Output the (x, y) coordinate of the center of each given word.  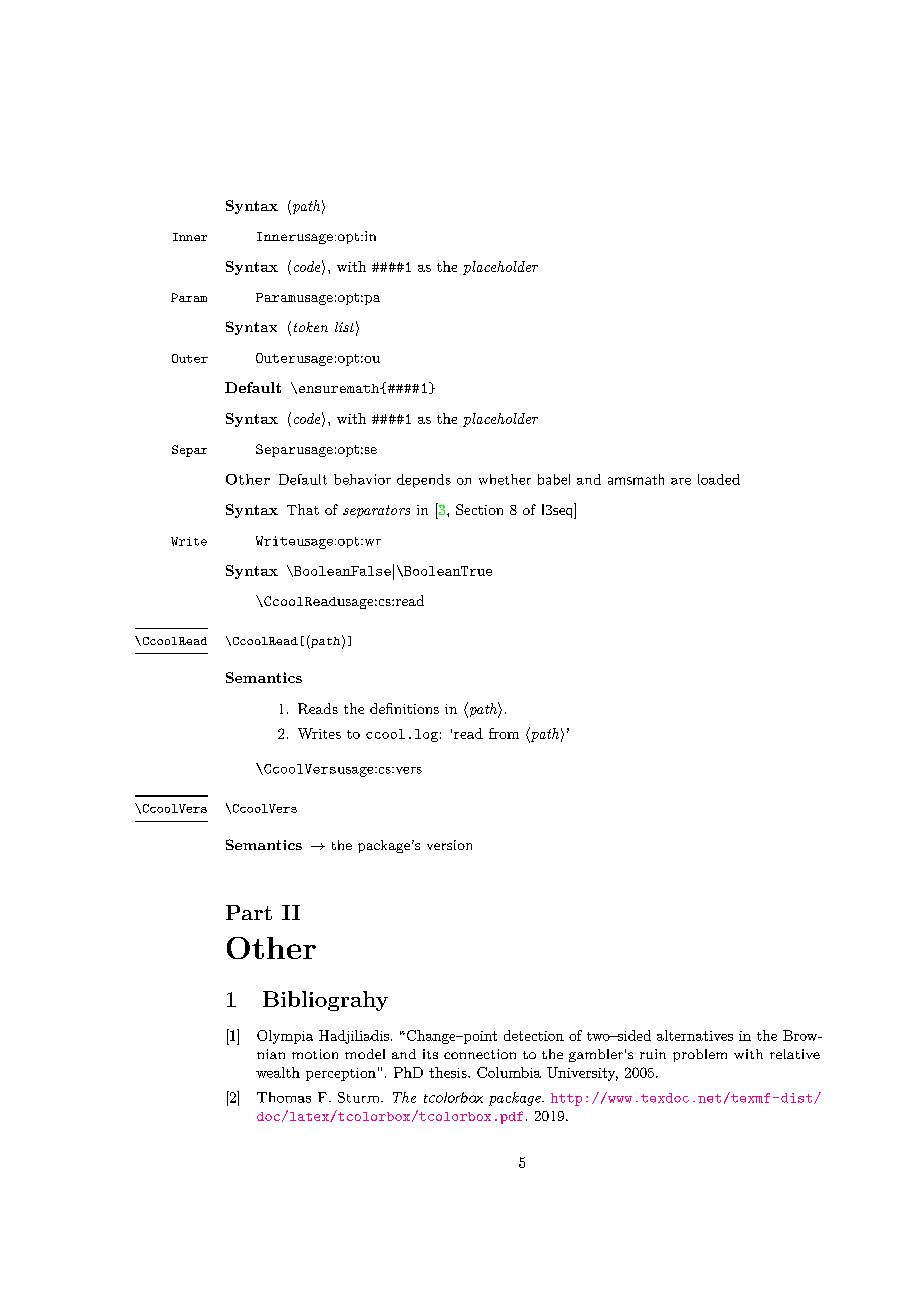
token (311, 327)
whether (505, 479)
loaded (719, 479)
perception (341, 1074)
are (681, 481)
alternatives (695, 1035)
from (504, 733)
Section (479, 509)
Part (249, 912)
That (303, 509)
